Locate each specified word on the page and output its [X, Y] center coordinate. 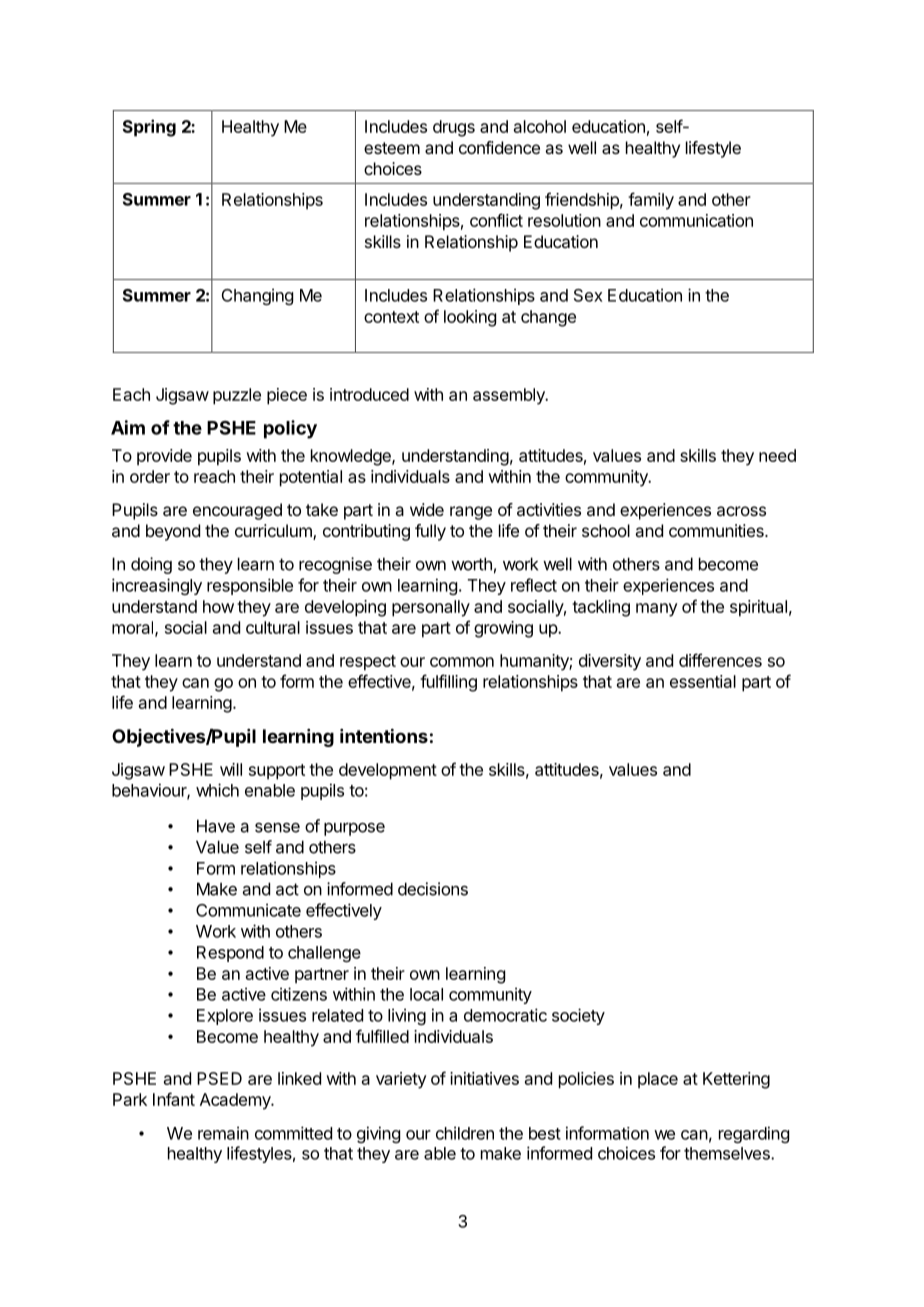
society [578, 1016]
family [651, 201]
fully [430, 532]
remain [223, 1133]
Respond [230, 954]
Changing [257, 296]
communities [717, 530]
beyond [173, 532]
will [231, 769]
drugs [454, 128]
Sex [588, 295]
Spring [149, 128]
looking [470, 318]
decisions [433, 889]
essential [703, 681]
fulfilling [448, 683]
